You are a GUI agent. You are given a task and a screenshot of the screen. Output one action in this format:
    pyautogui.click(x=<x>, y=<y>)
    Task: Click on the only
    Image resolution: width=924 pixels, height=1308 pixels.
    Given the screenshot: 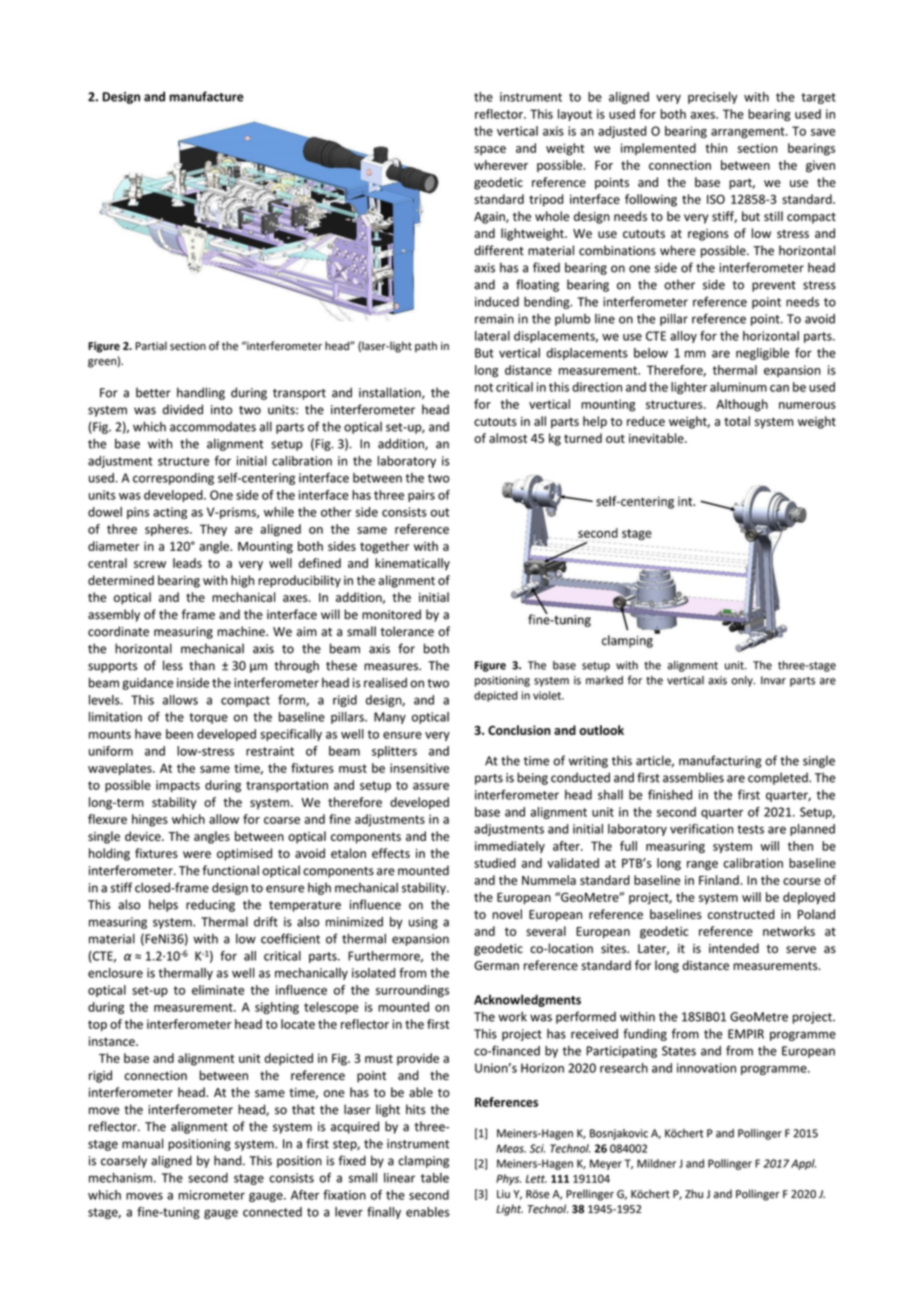 What is the action you would take?
    pyautogui.click(x=743, y=681)
